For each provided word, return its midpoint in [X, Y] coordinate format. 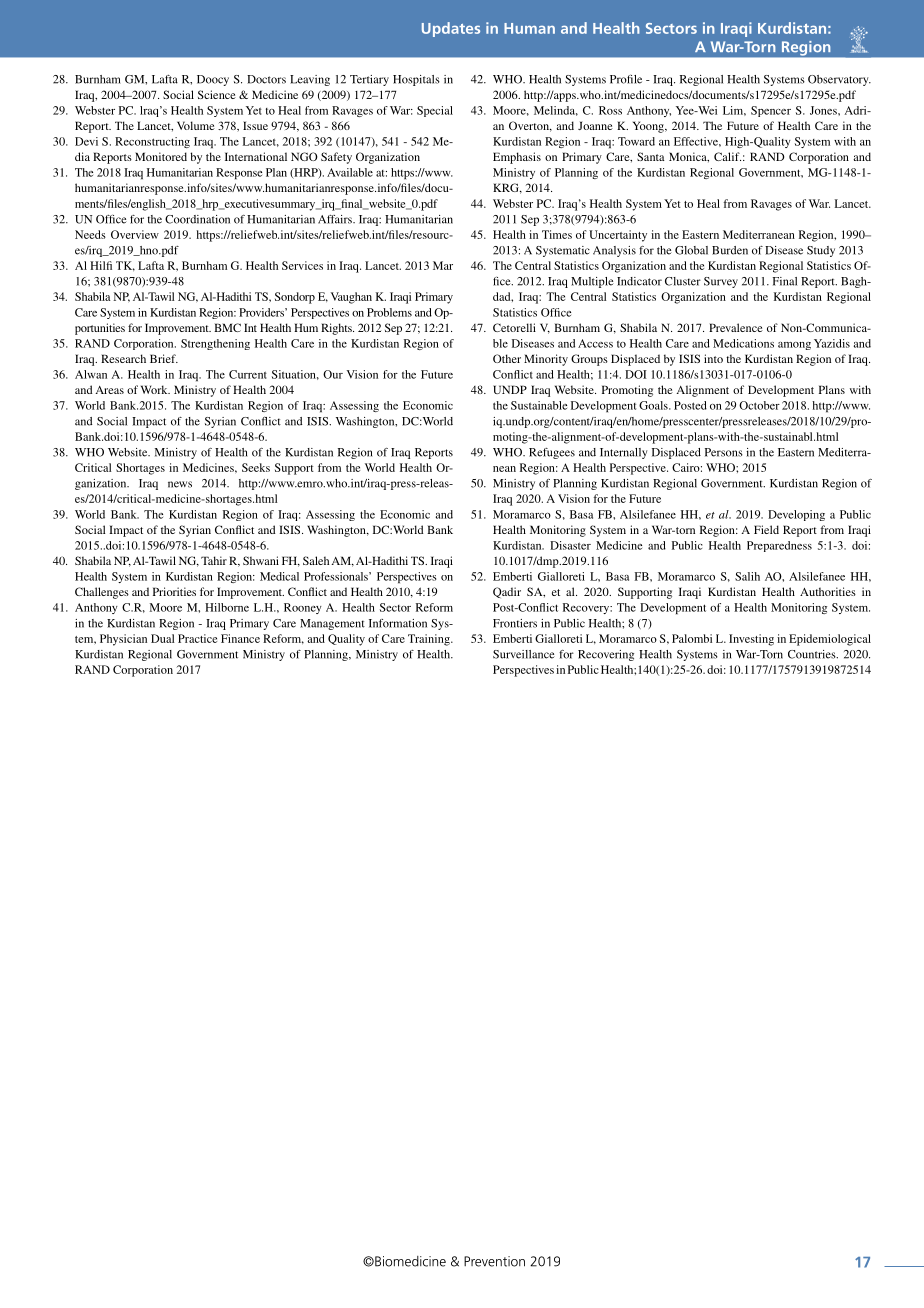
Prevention [494, 1261]
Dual [162, 638]
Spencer [771, 111]
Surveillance [524, 654]
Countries [813, 654]
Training [430, 640]
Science [217, 94]
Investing [751, 640]
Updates [451, 29]
